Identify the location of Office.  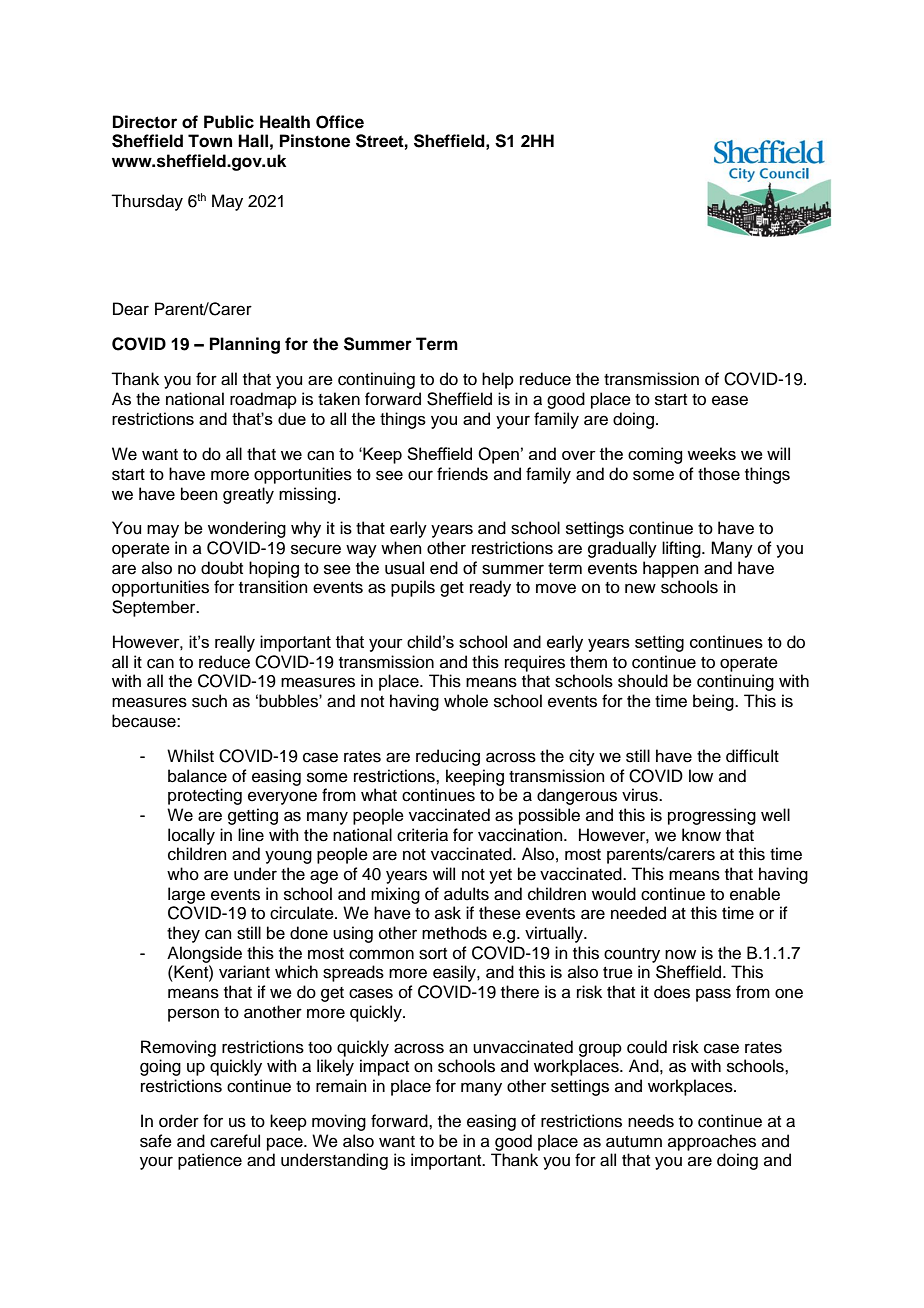
(340, 122).
